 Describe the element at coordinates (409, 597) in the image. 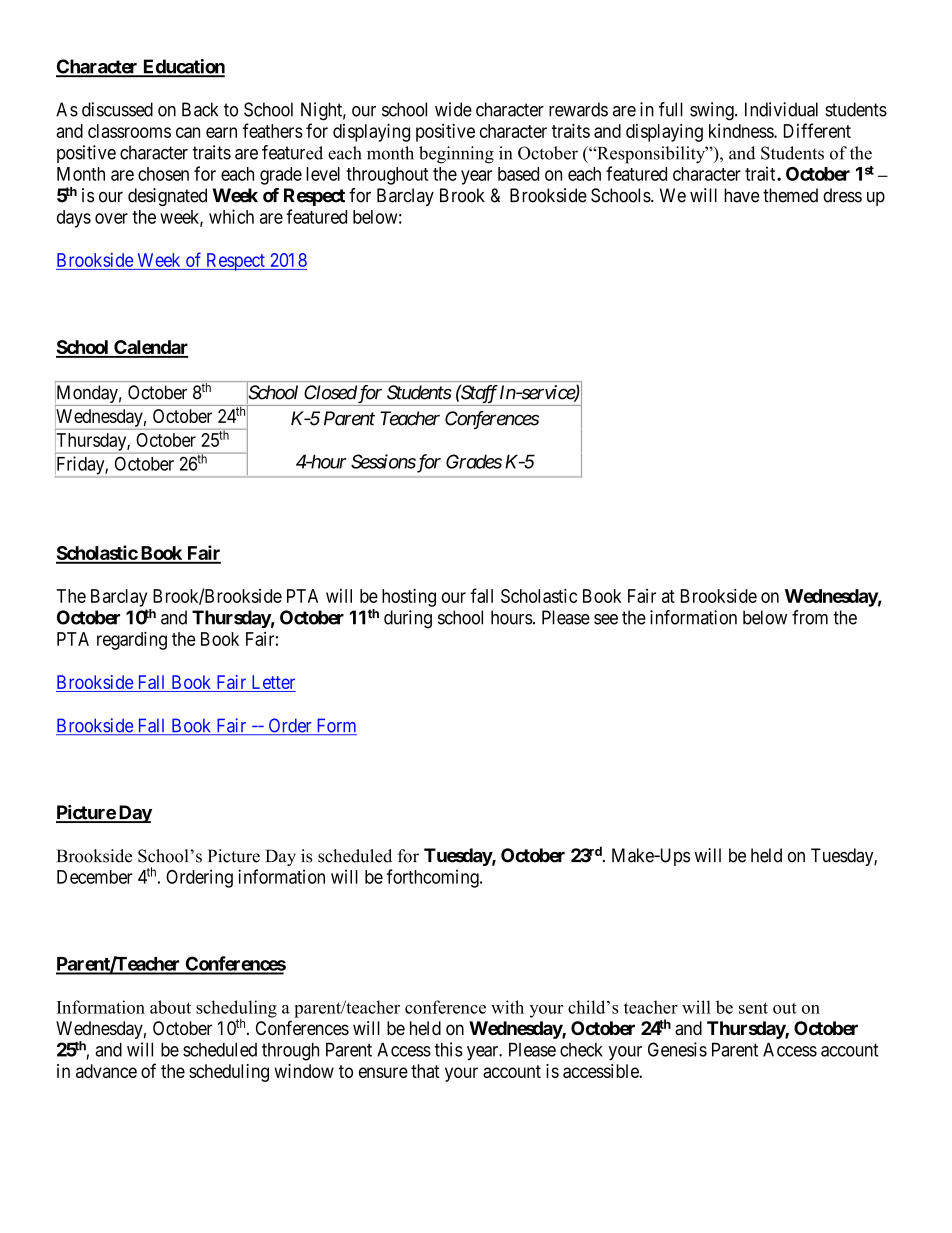

I see `hosting` at that location.
